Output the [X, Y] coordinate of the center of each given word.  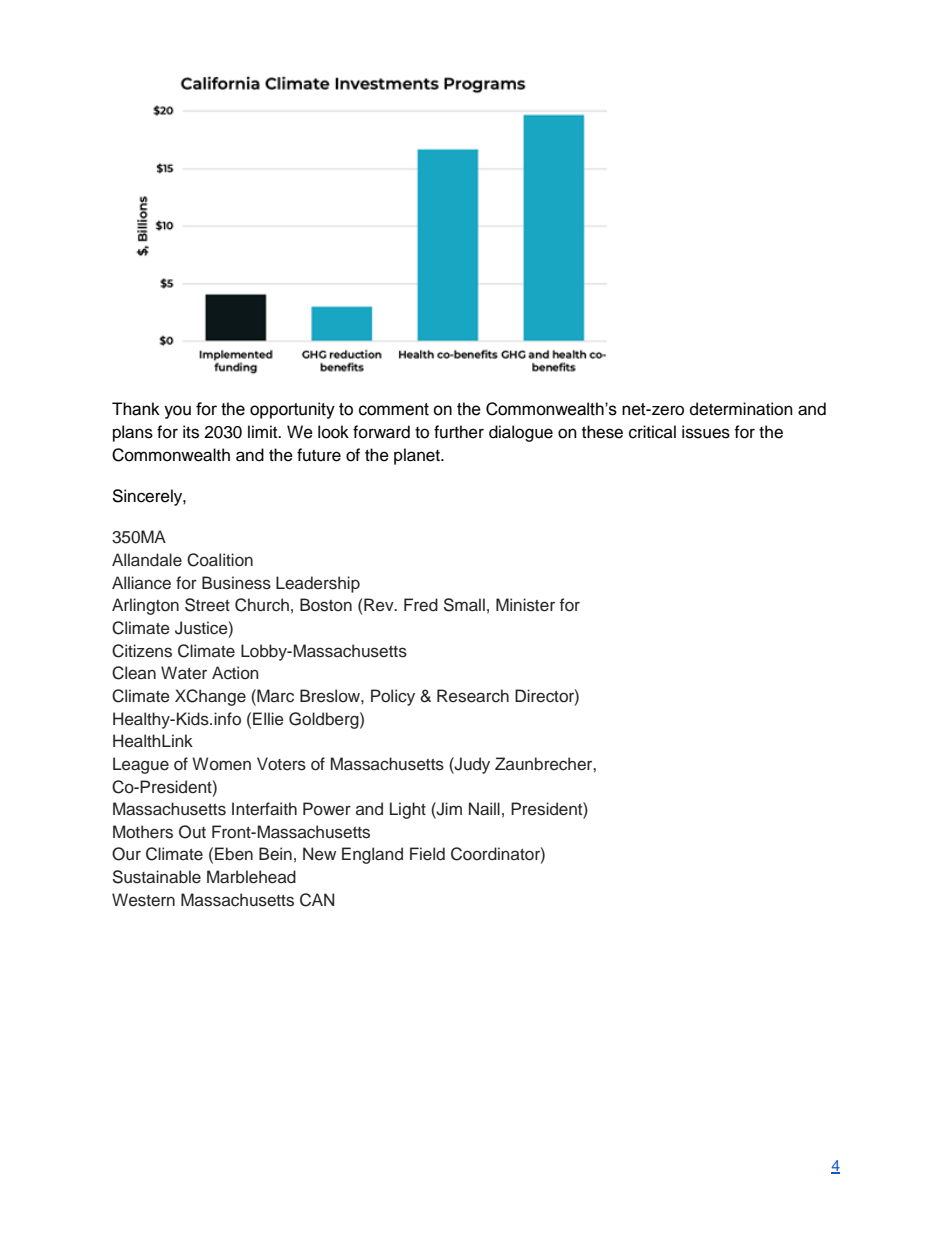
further [459, 432]
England [372, 855]
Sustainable [157, 877]
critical [652, 432]
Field [427, 854]
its [191, 432]
